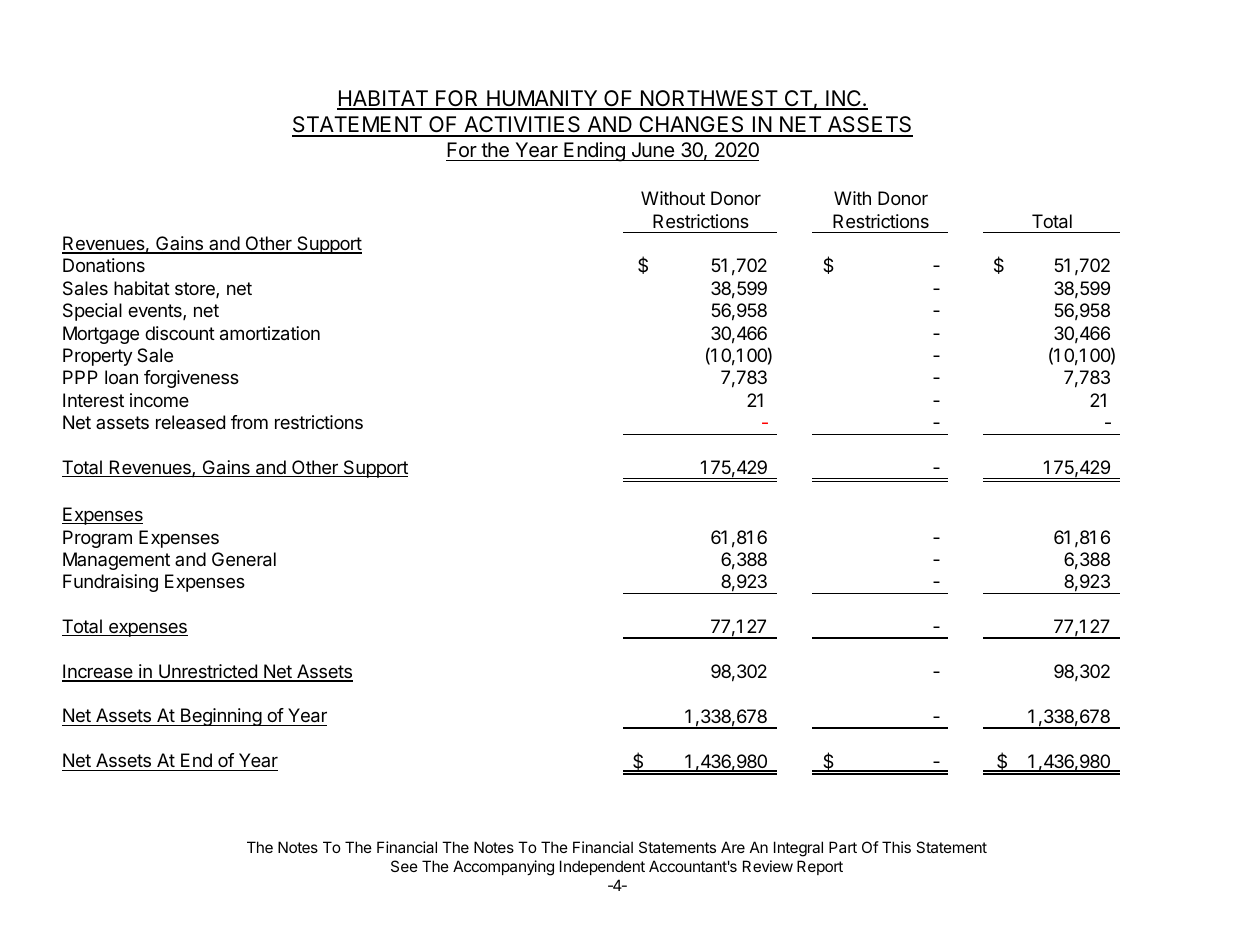  Describe the element at coordinates (156, 312) in the image. I see `events` at that location.
